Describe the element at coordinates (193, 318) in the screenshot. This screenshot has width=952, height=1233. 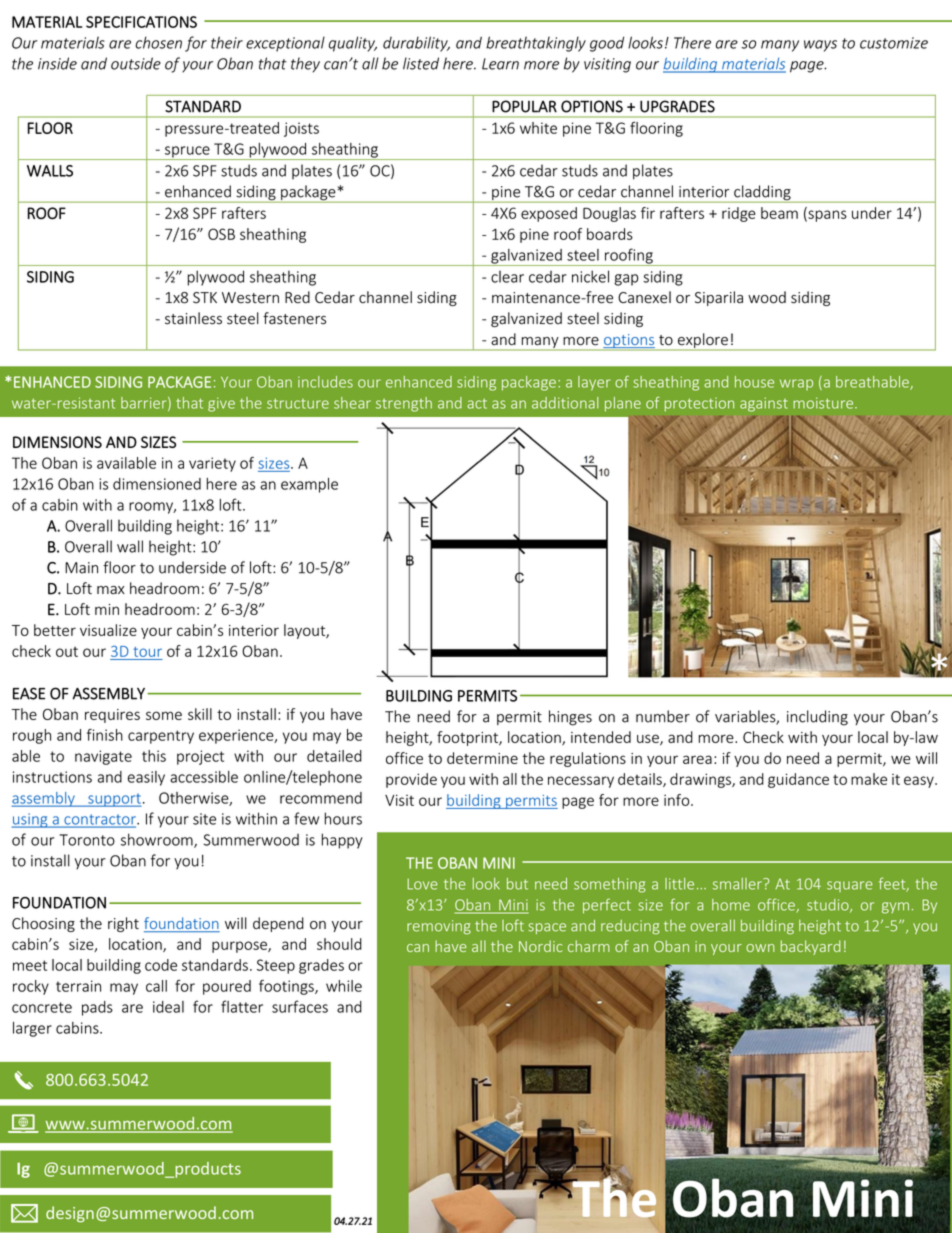
I see `stainless` at that location.
